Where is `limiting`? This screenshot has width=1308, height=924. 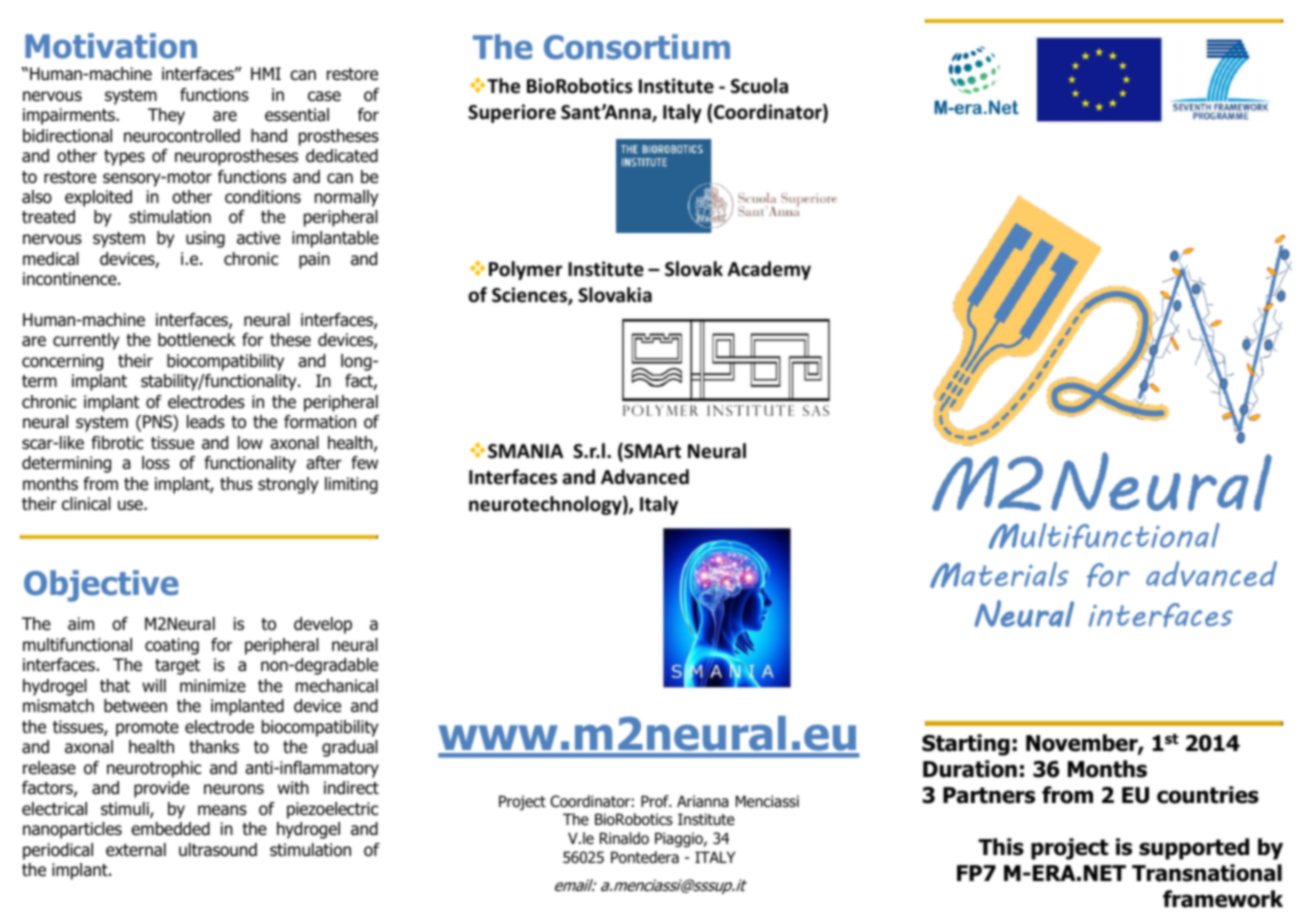 limiting is located at coordinates (351, 485).
